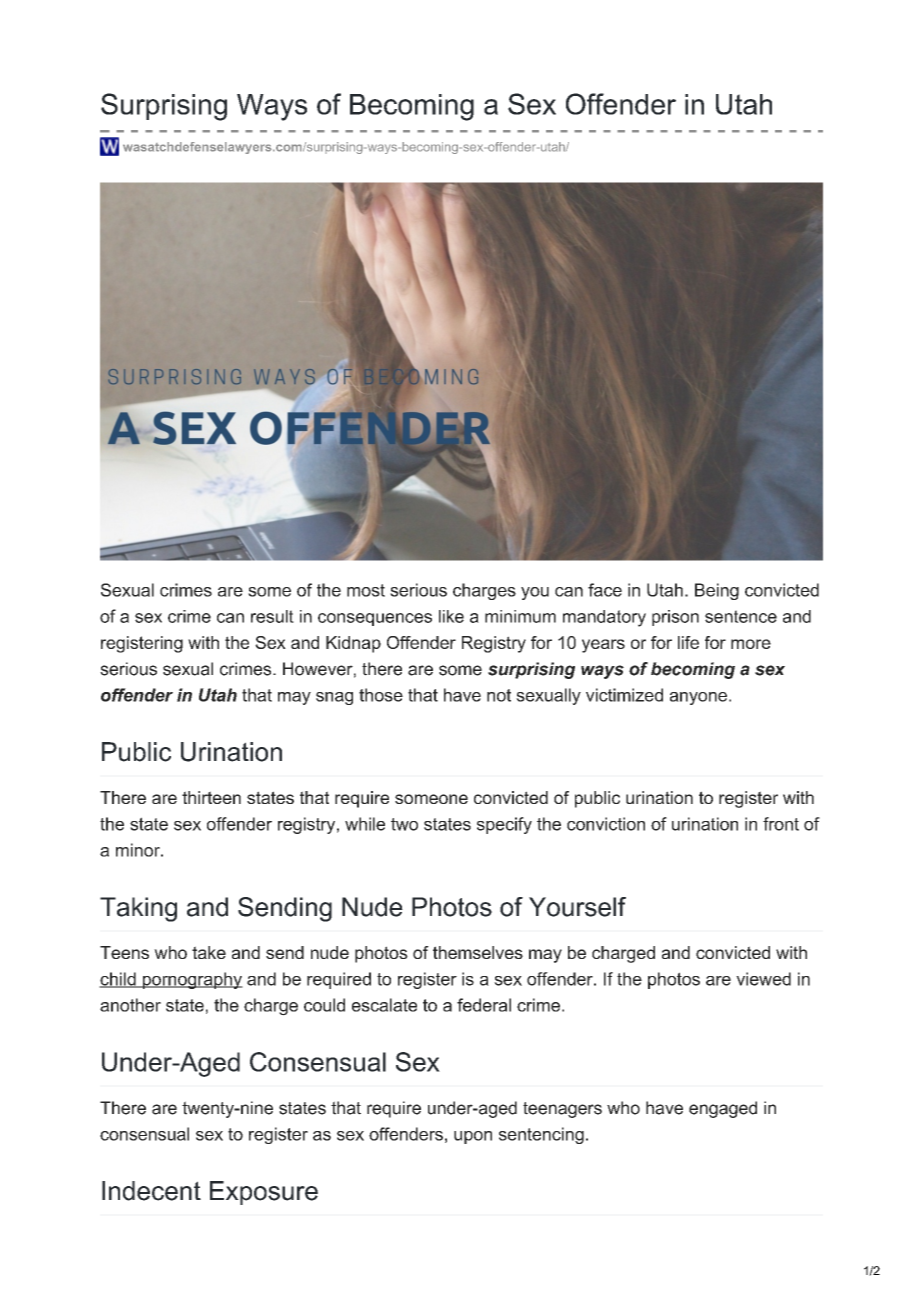  Describe the element at coordinates (151, 1191) in the screenshot. I see `Indecent` at that location.
